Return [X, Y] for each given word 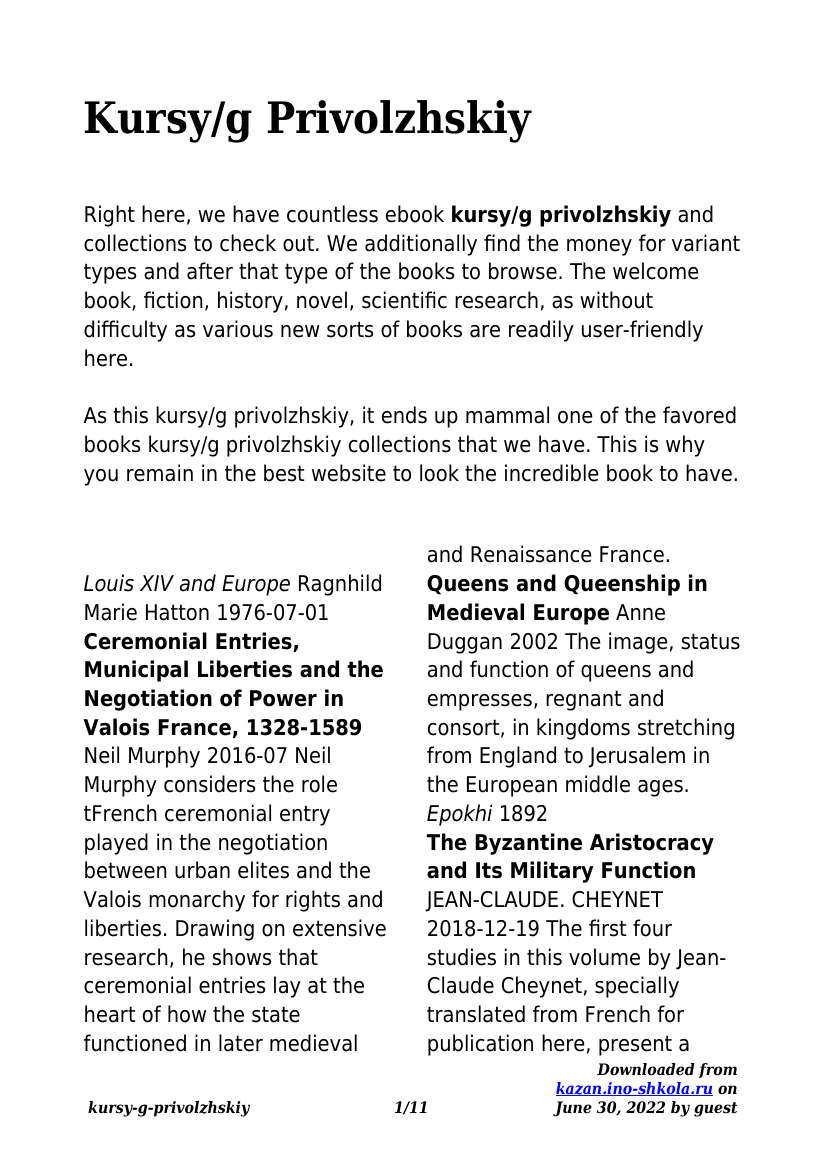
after [210, 271]
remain [160, 473]
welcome [656, 271]
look [439, 473]
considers [209, 784]
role [319, 784]
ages [660, 788]
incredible [552, 473]
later [241, 1043]
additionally [421, 245]
